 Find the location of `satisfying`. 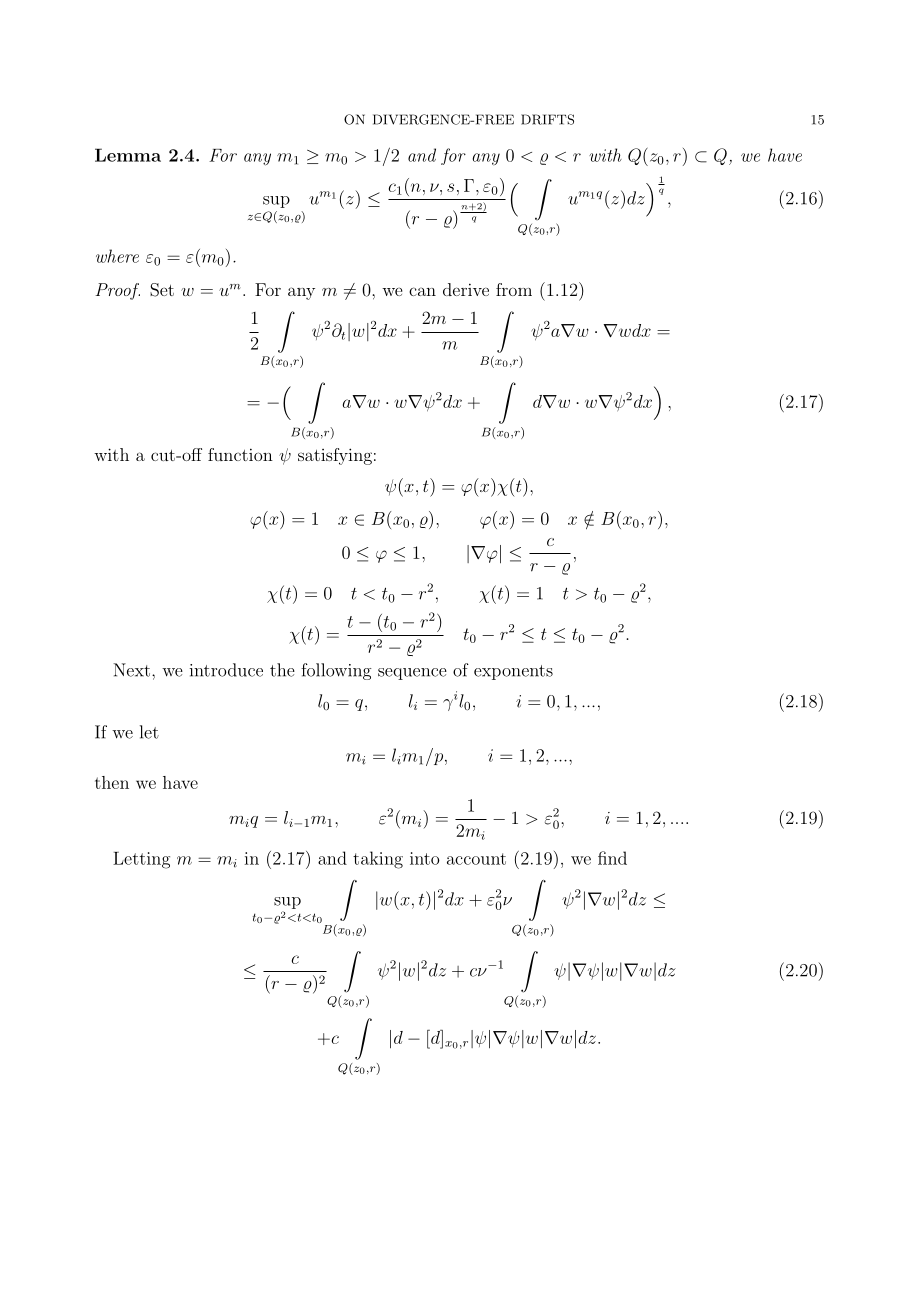

satisfying is located at coordinates (335, 456).
